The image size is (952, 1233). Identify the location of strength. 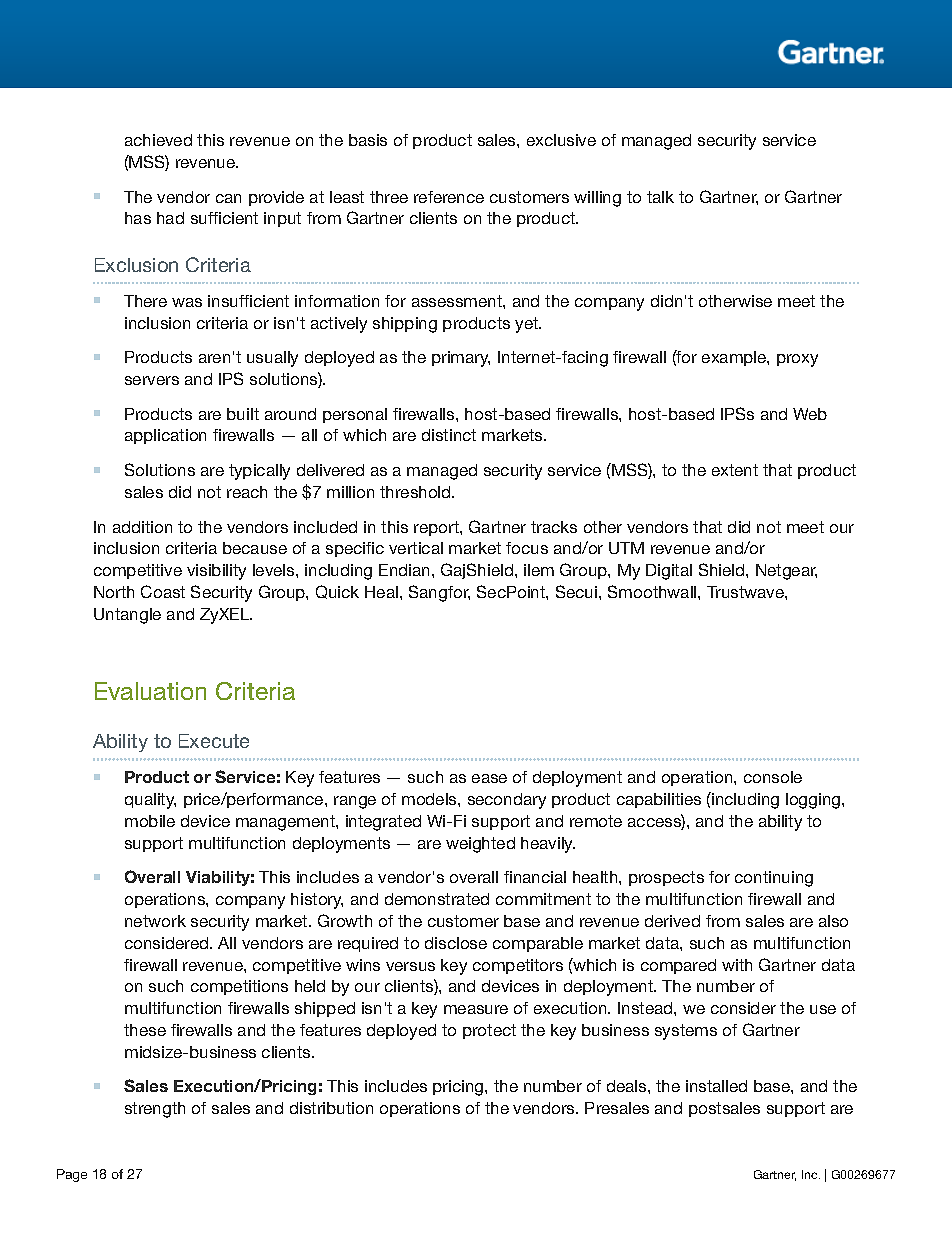
(155, 1110).
